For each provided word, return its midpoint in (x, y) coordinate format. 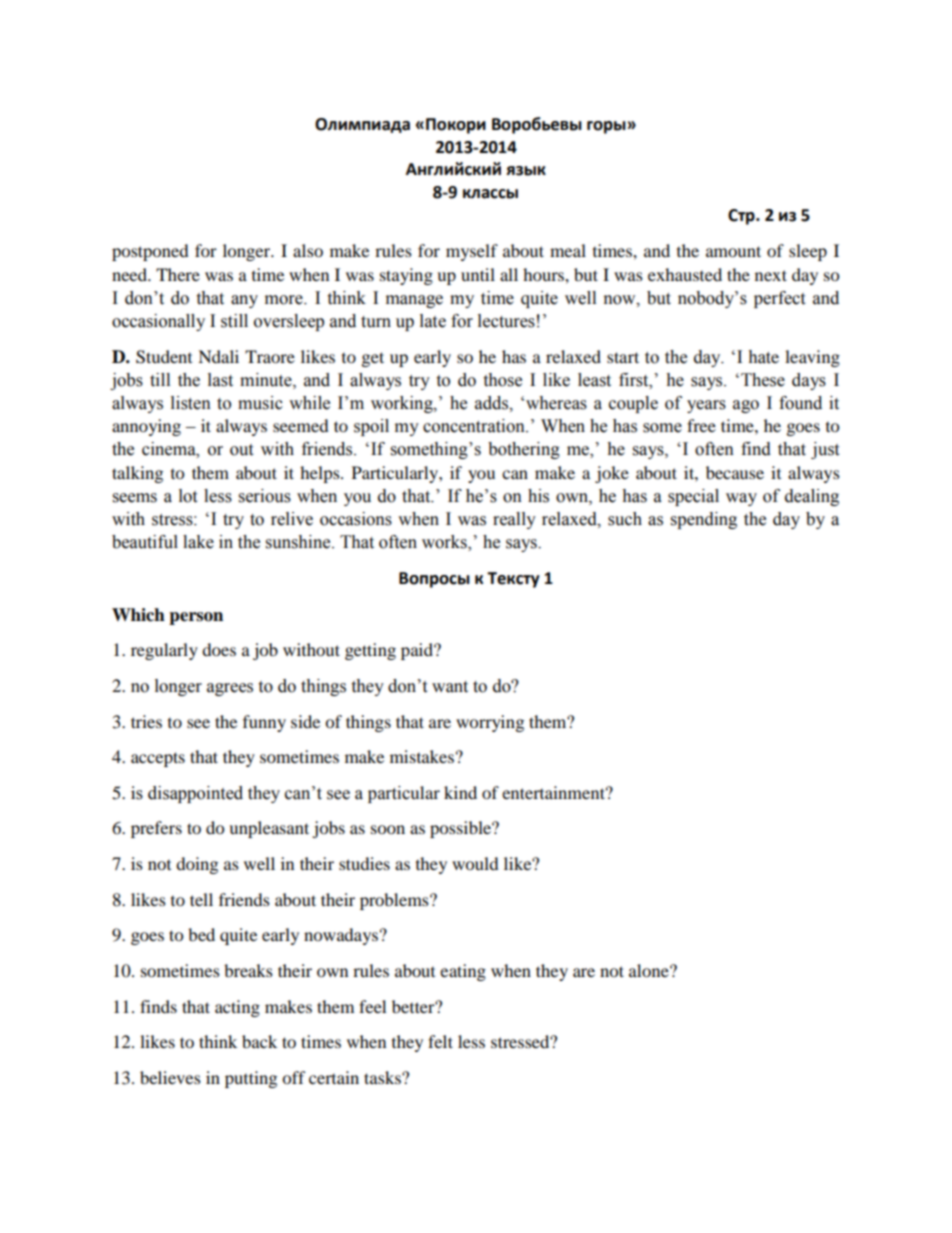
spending (704, 520)
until (478, 274)
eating (463, 972)
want (450, 687)
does (219, 649)
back (259, 1041)
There (178, 274)
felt (440, 1041)
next (771, 275)
